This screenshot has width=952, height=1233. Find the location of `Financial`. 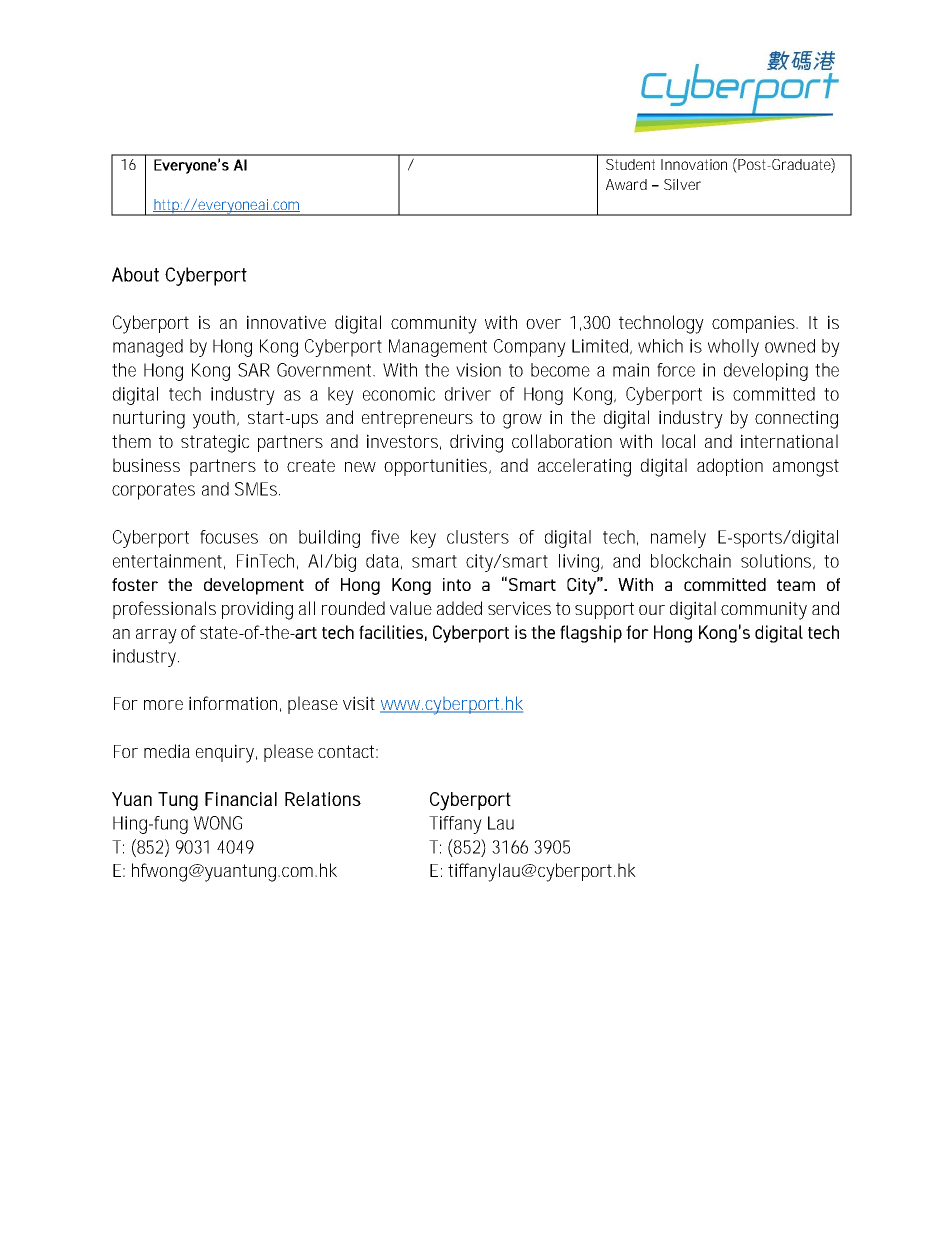

Financial is located at coordinates (241, 799).
